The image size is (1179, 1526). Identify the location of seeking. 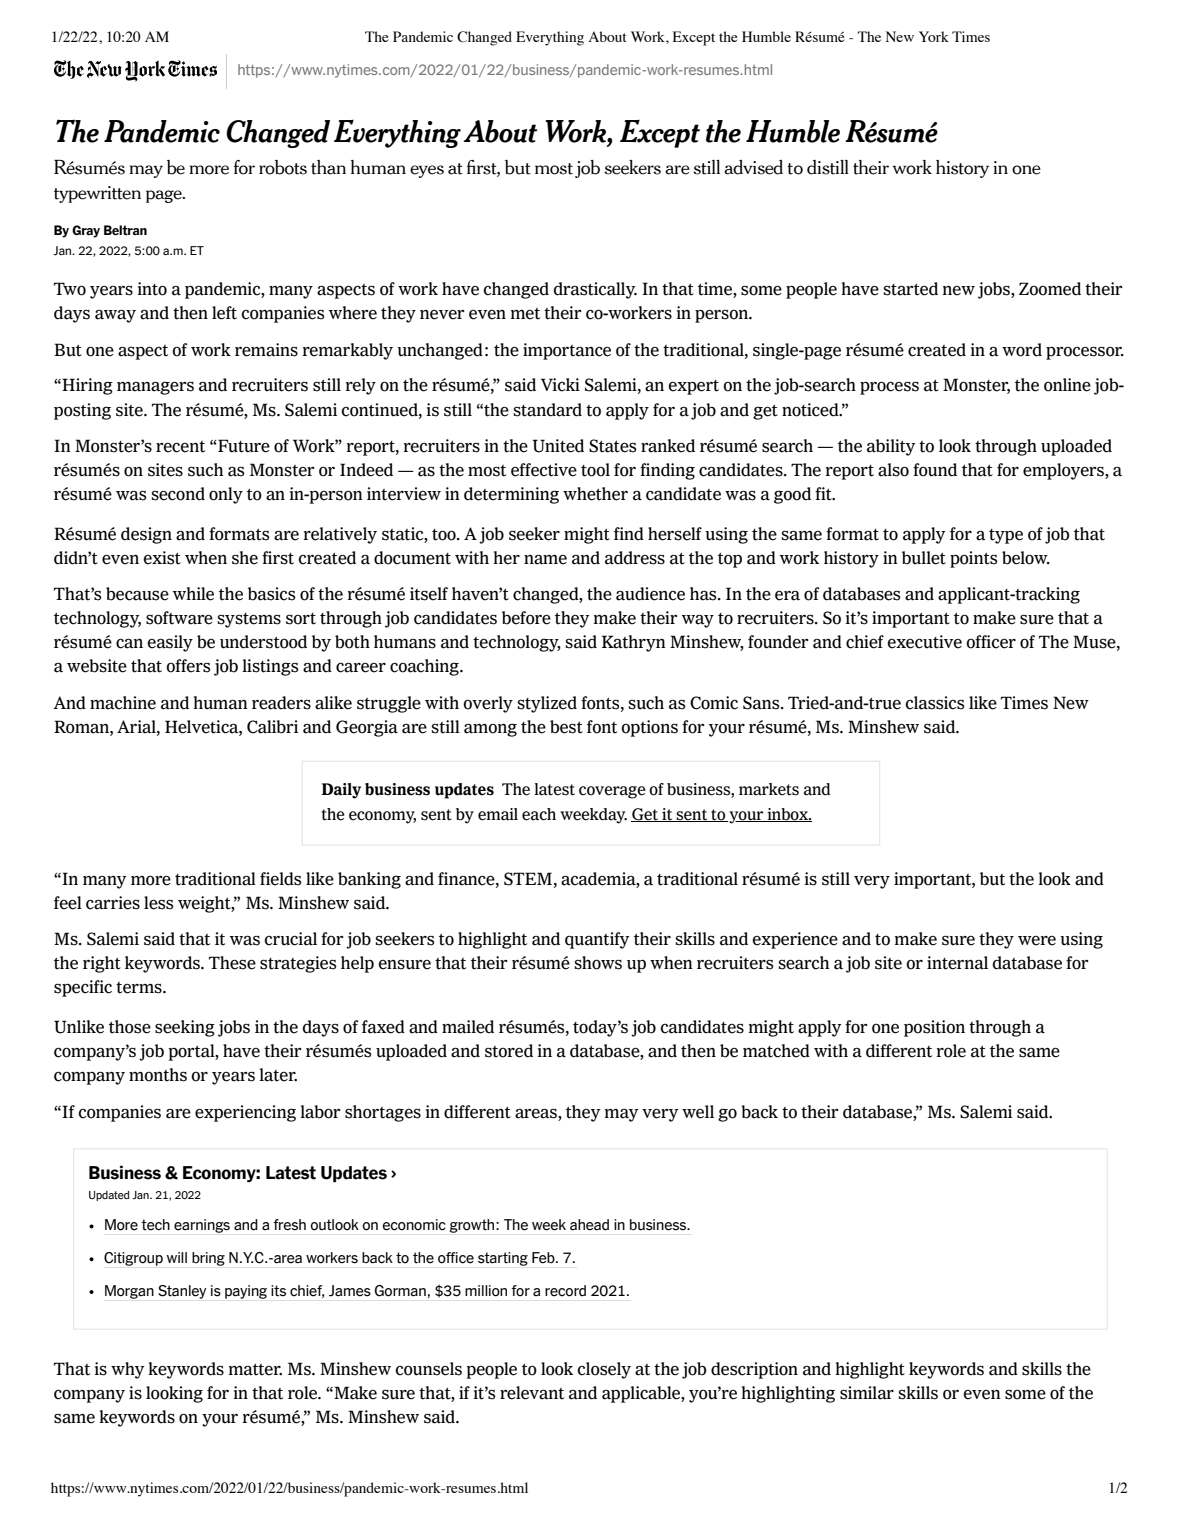
(185, 1028).
